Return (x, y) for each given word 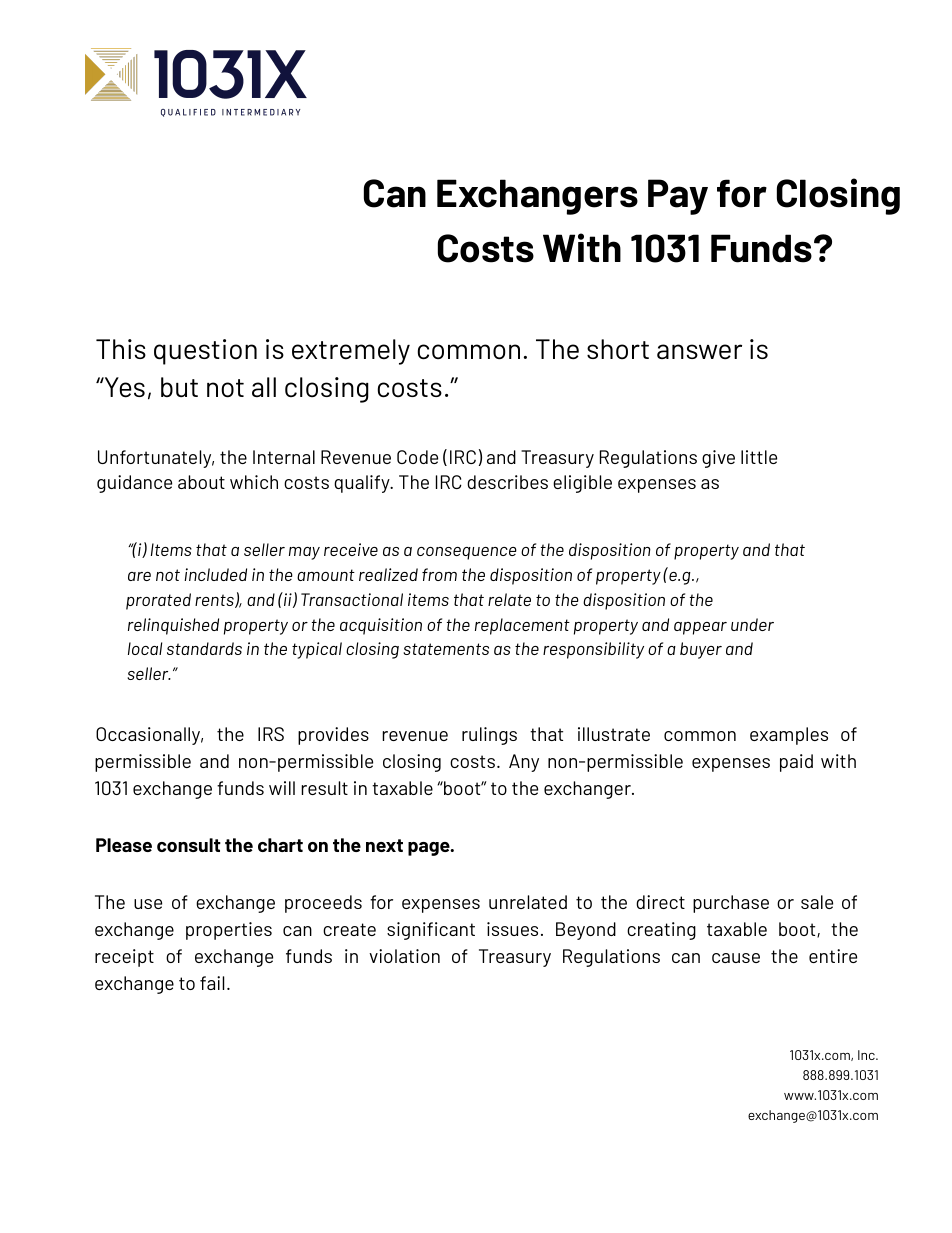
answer (699, 352)
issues (512, 929)
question (205, 352)
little (759, 457)
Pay (678, 197)
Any (524, 763)
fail (212, 983)
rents (215, 601)
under (752, 624)
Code (417, 457)
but (179, 387)
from (439, 574)
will (282, 788)
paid (796, 763)
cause (736, 958)
